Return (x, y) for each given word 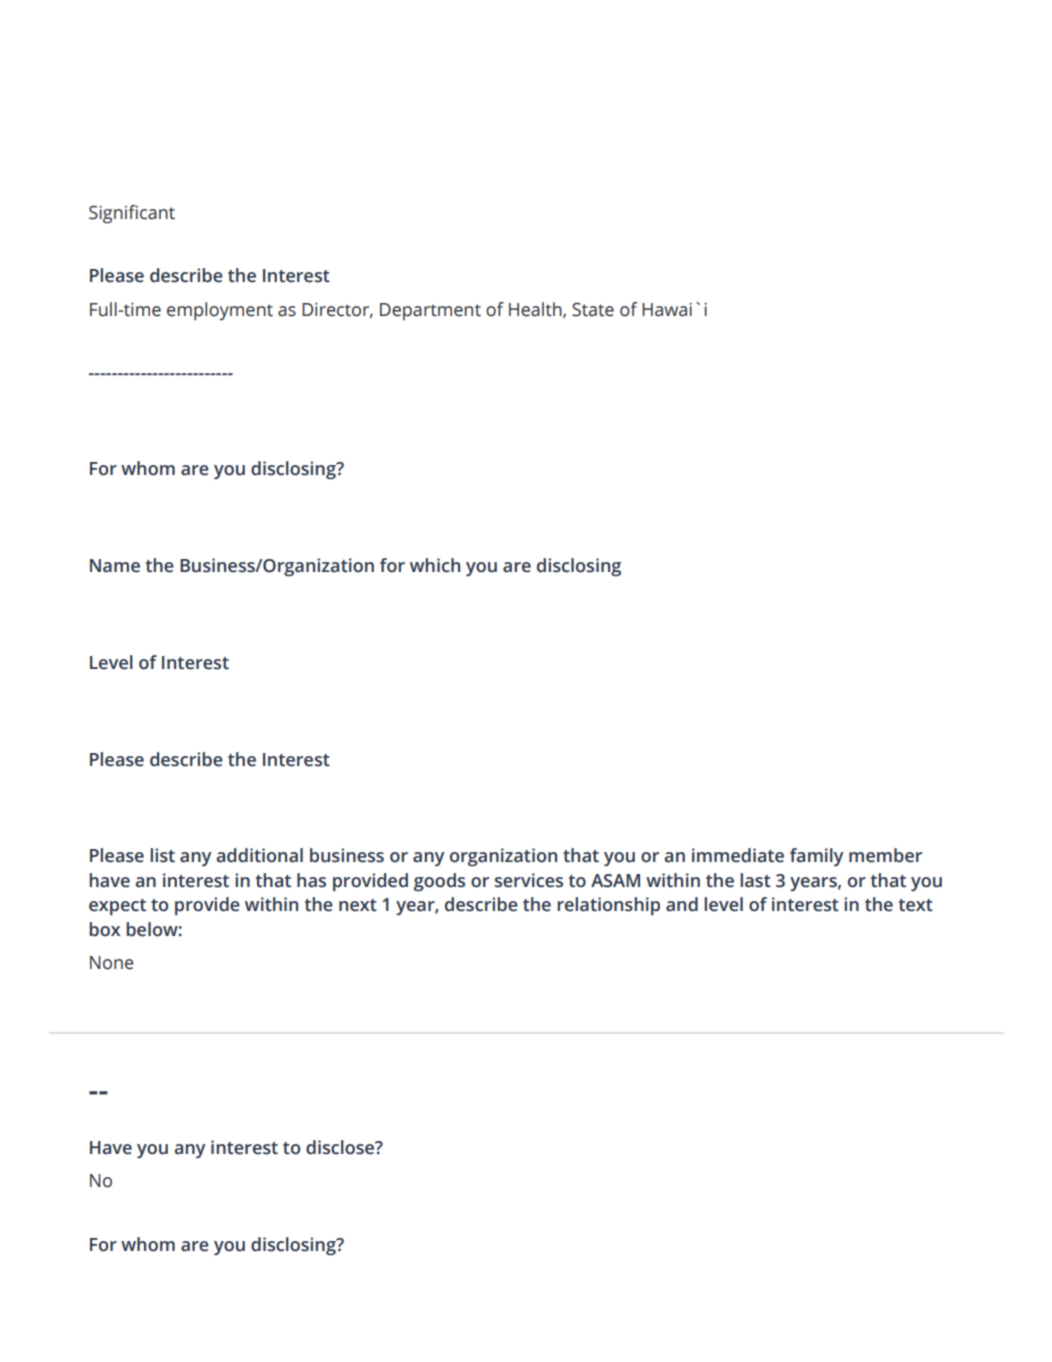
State (593, 309)
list (162, 855)
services (529, 880)
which (435, 565)
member (885, 855)
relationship (608, 906)
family (816, 857)
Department (430, 311)
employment (220, 311)
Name (115, 566)
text (915, 905)
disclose (341, 1147)
